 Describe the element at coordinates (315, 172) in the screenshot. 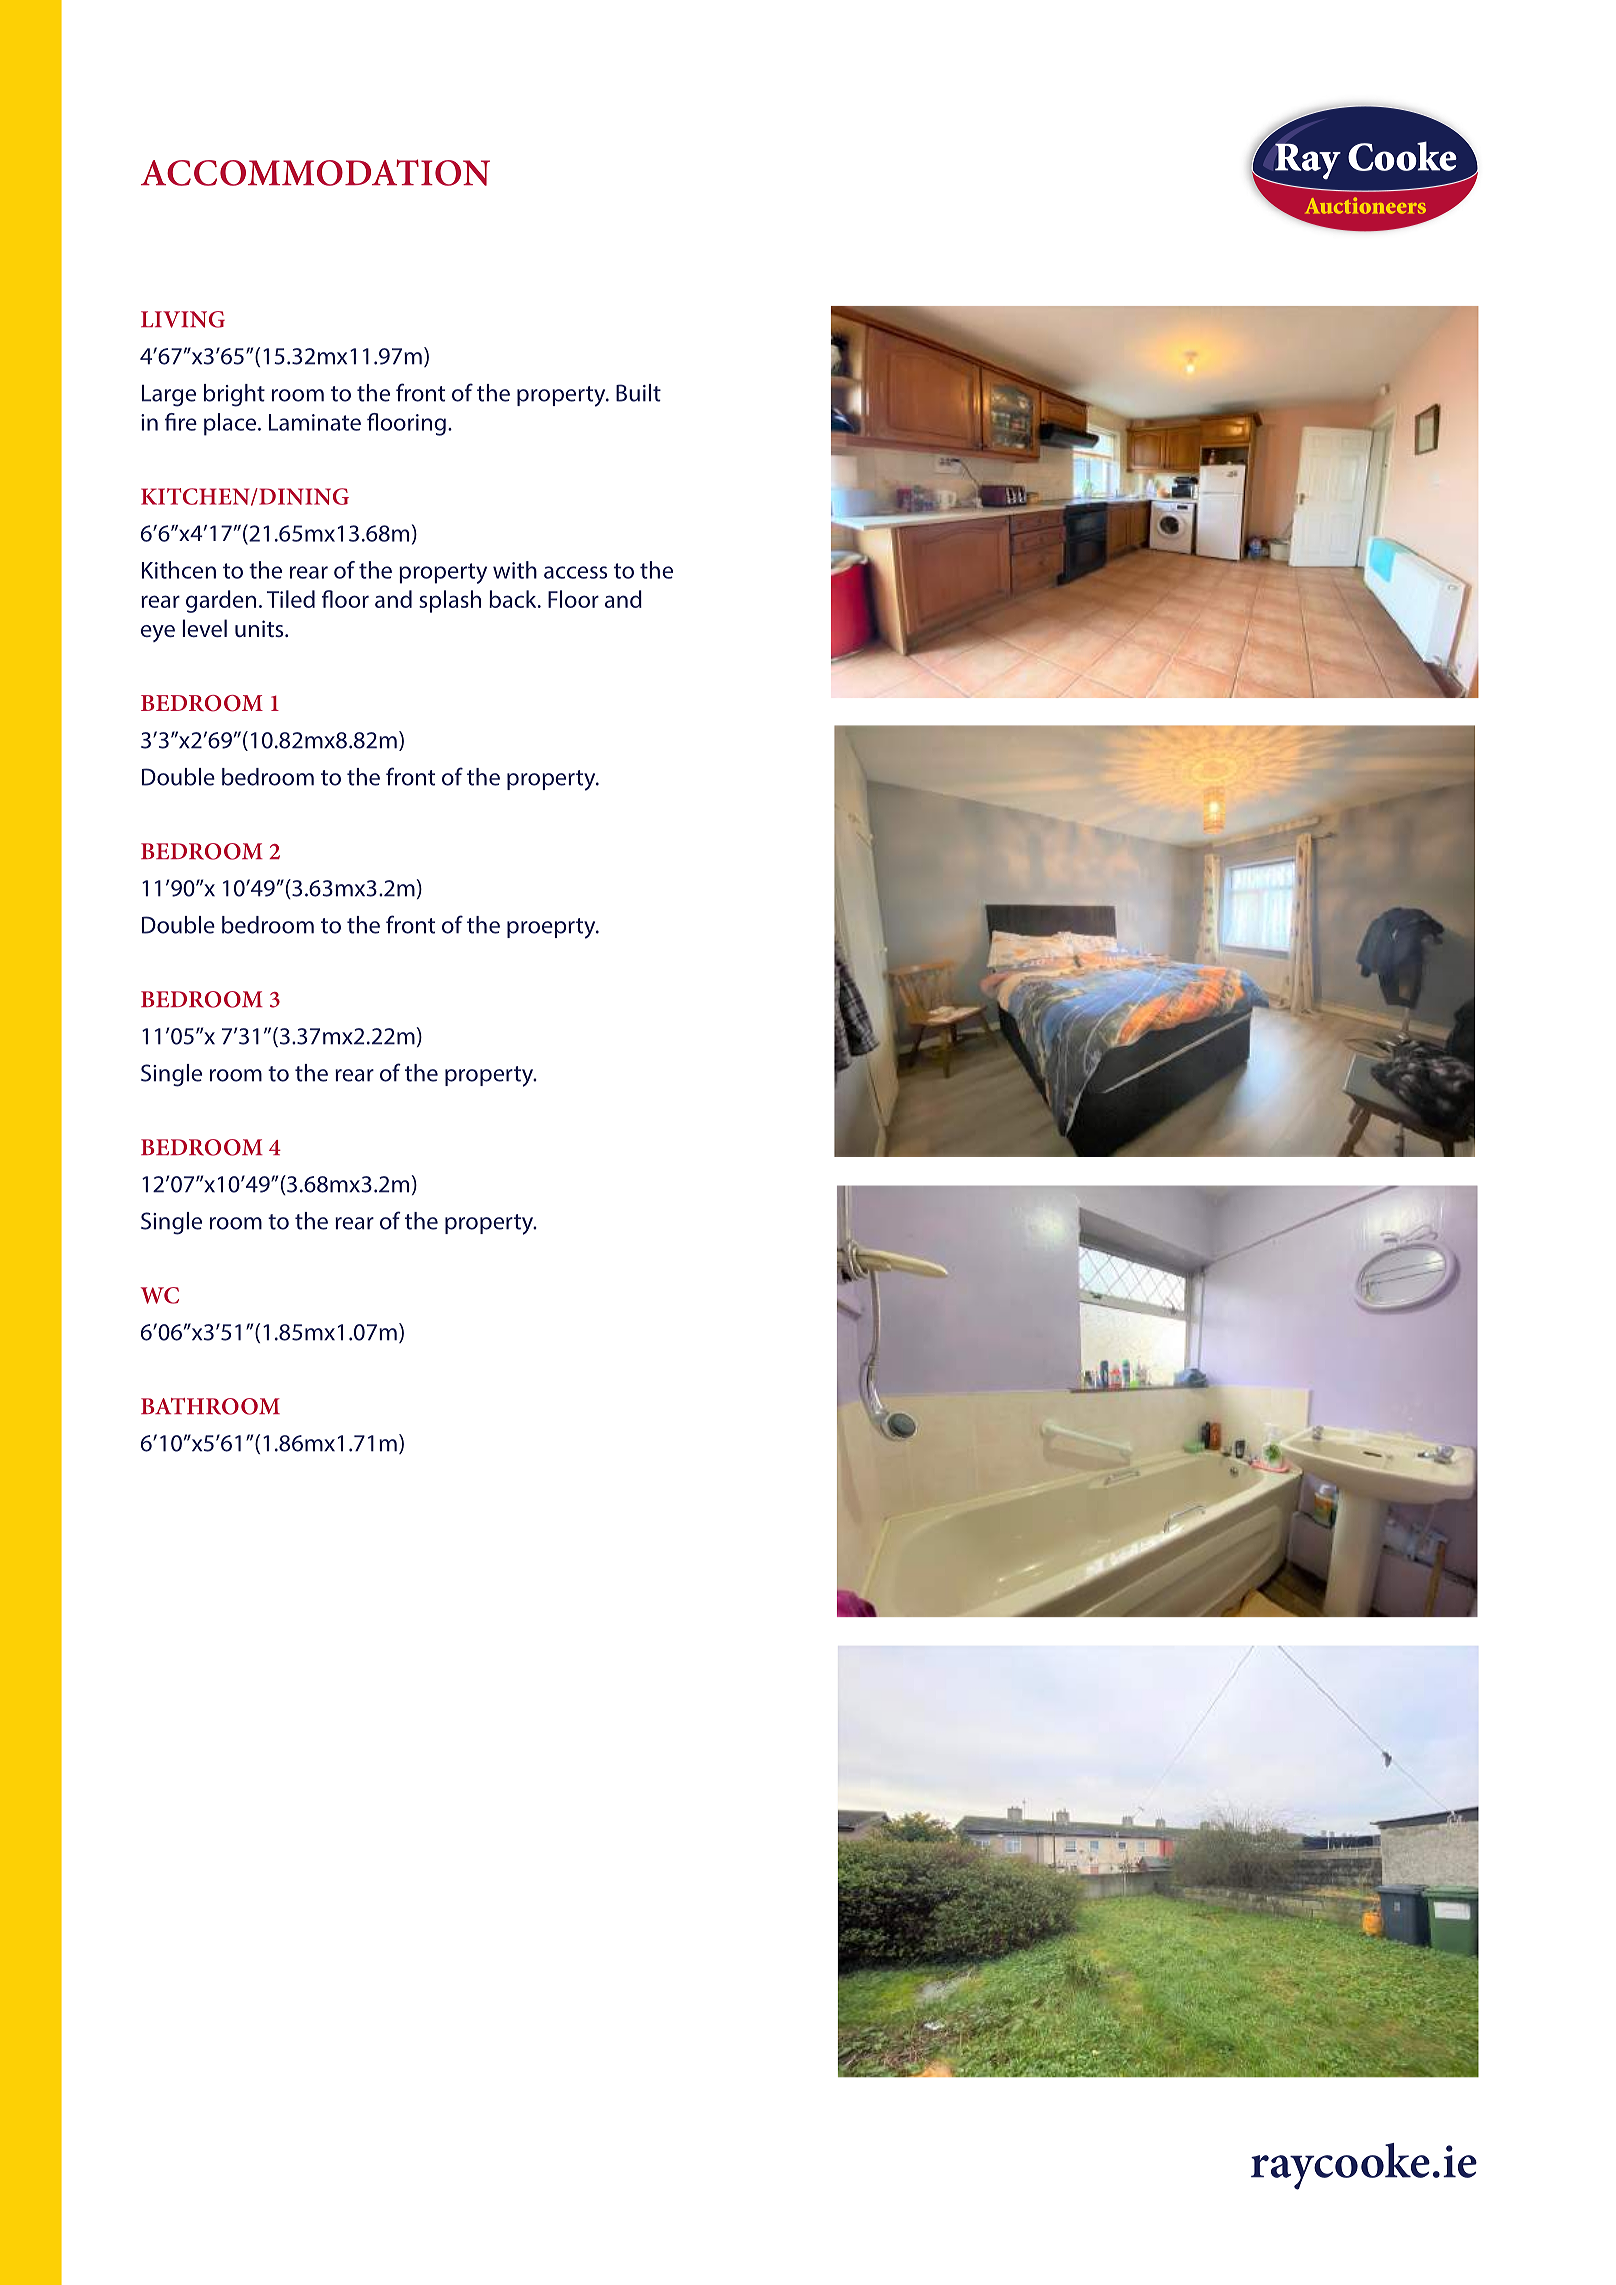

I see `ACCOMMODATION` at that location.
